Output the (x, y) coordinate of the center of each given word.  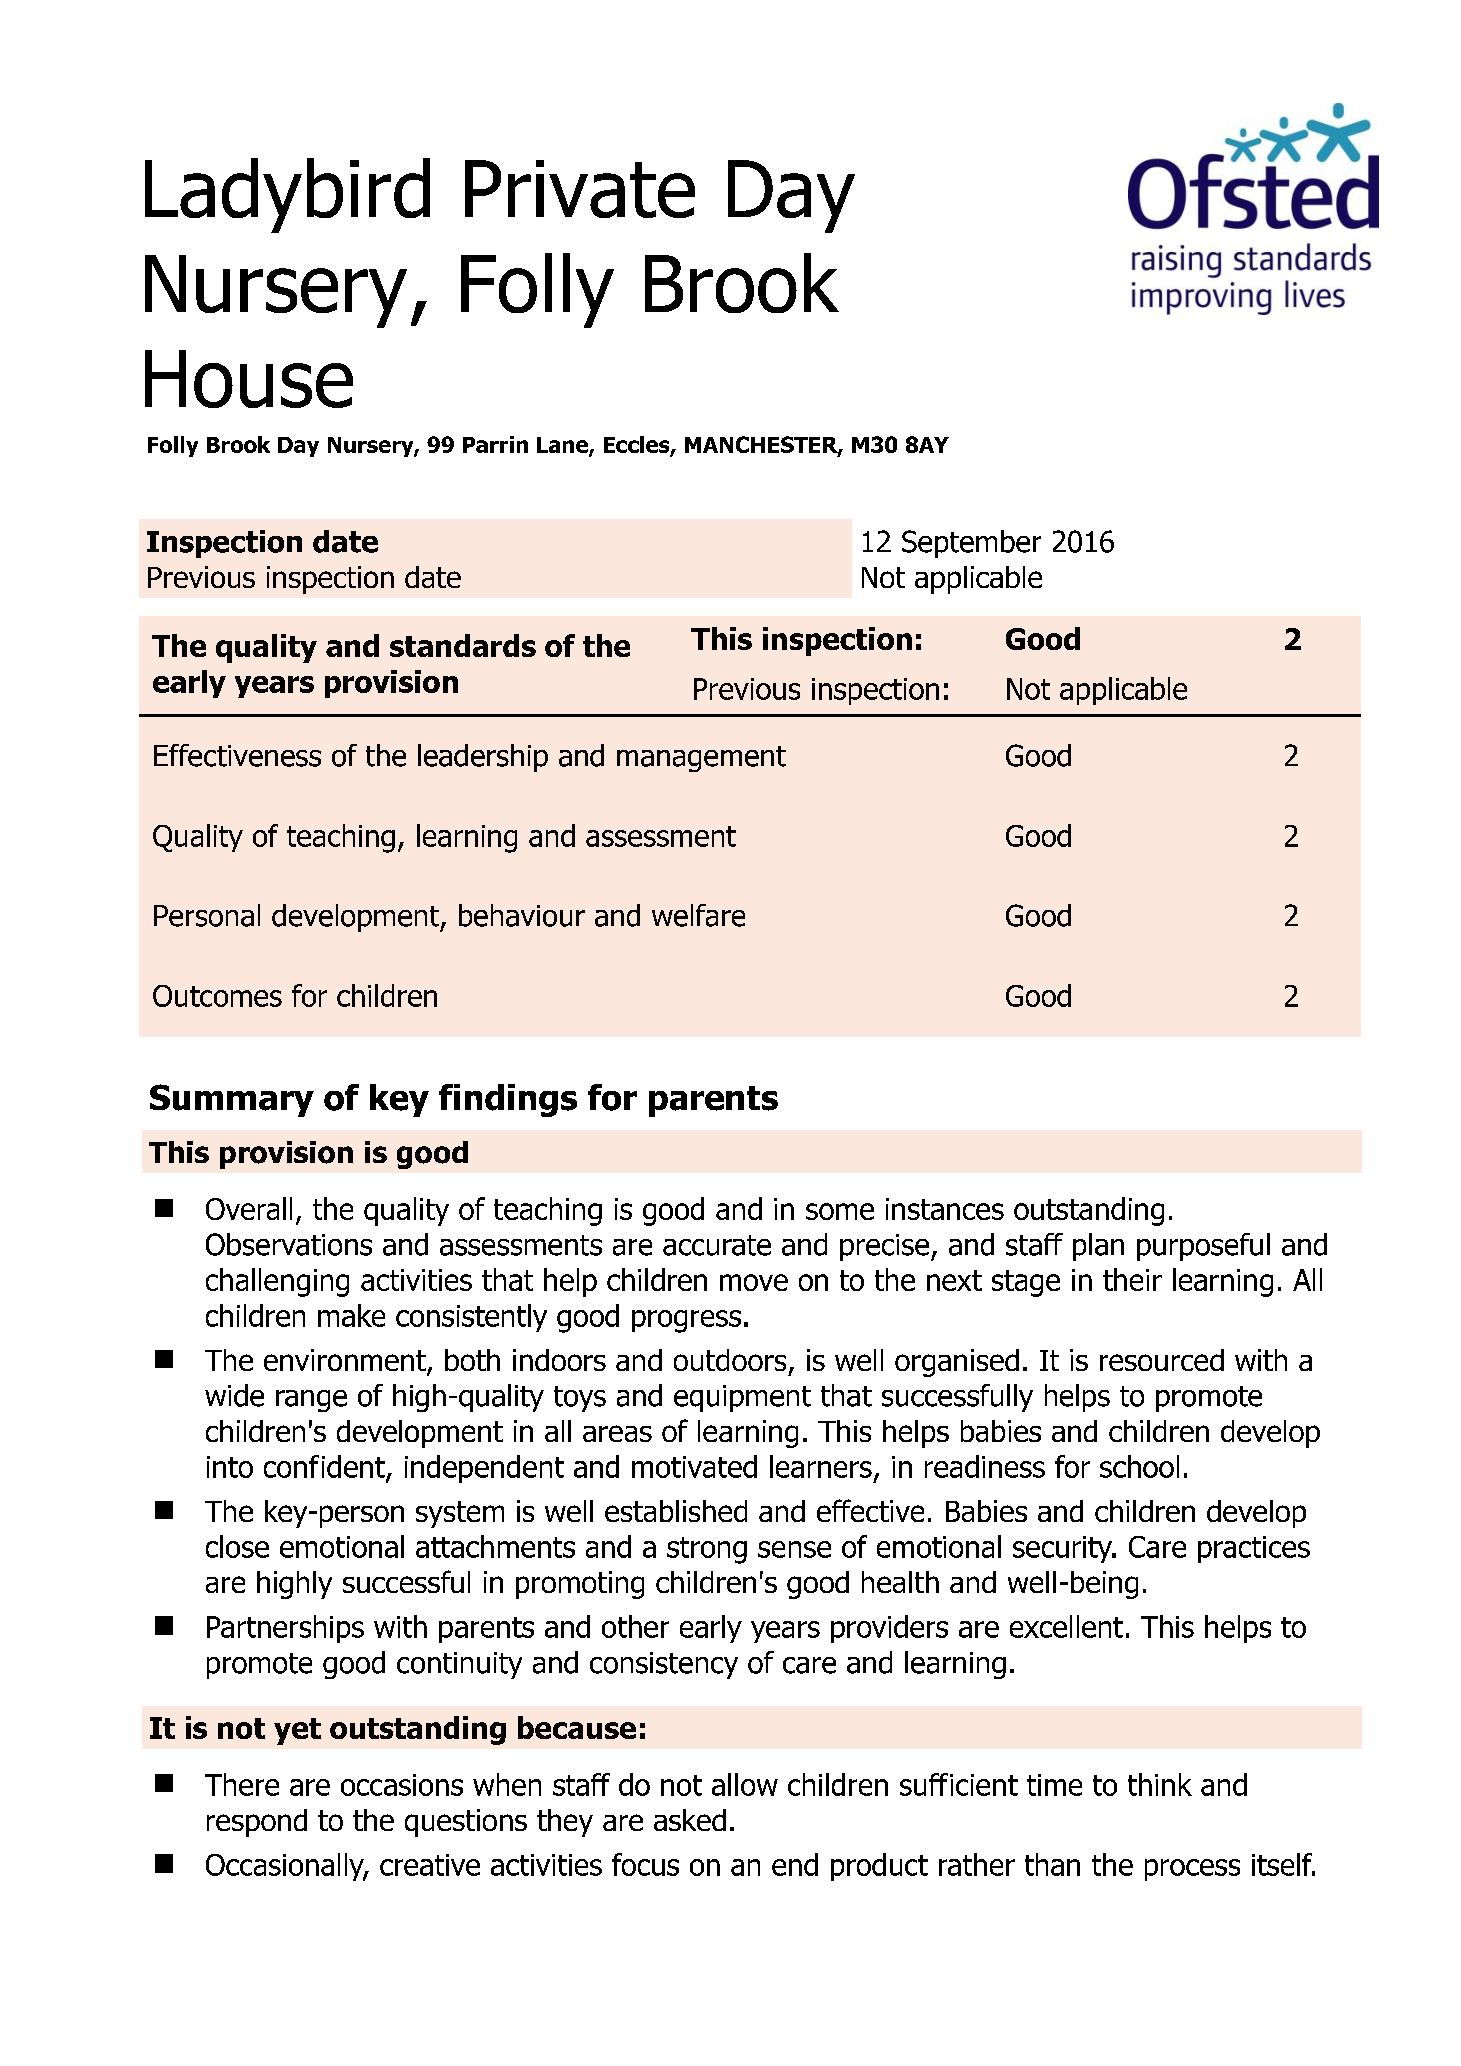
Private (580, 189)
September (971, 544)
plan (1098, 1247)
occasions (402, 1785)
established (676, 1511)
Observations (289, 1244)
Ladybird (287, 195)
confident (325, 1467)
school (1139, 1466)
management (701, 759)
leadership (483, 758)
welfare (698, 915)
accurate (717, 1245)
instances (945, 1209)
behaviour (522, 915)
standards (463, 645)
